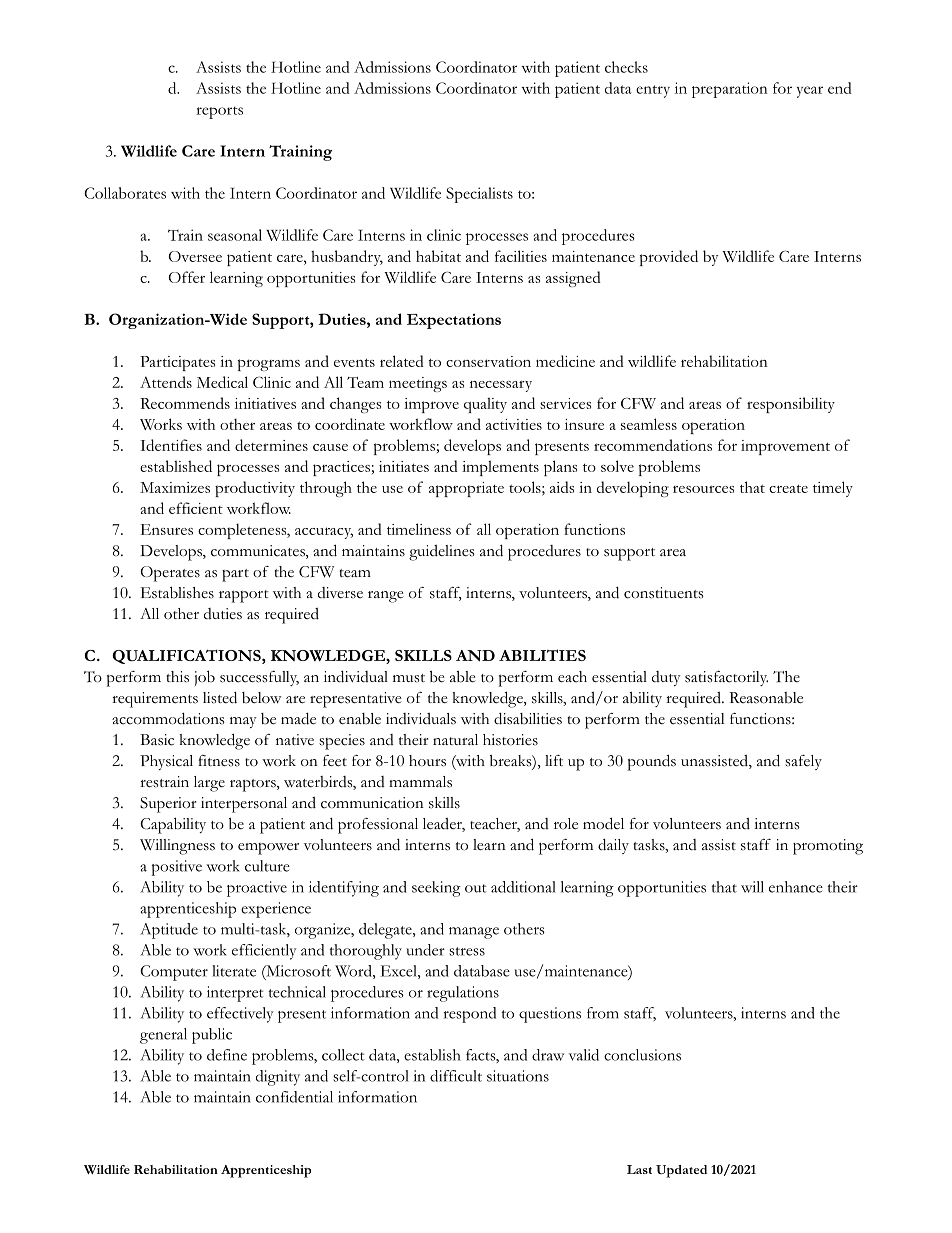 This screenshot has height=1233, width=952. I want to click on difficult, so click(456, 1076).
